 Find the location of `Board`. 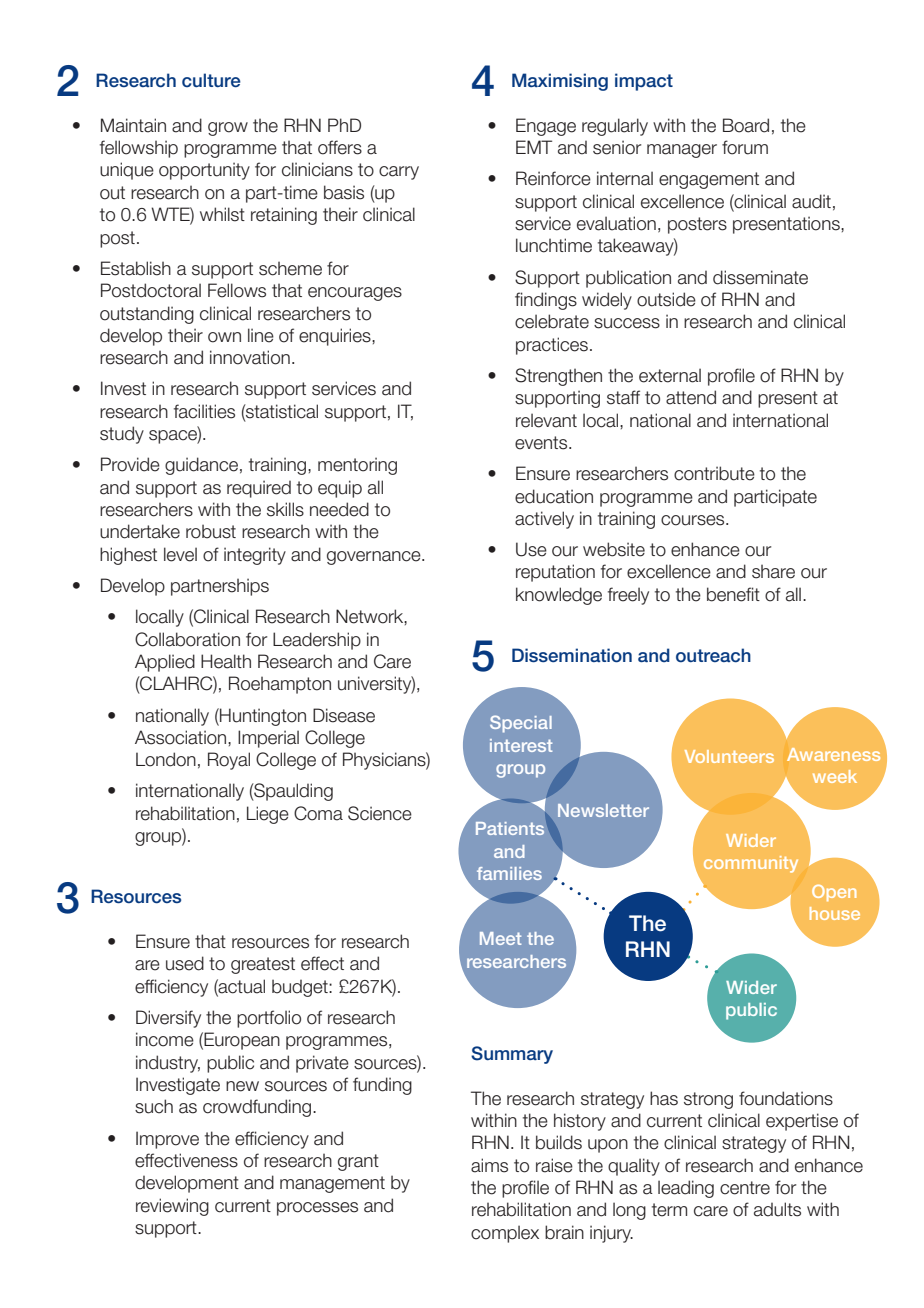

Board is located at coordinates (746, 125).
